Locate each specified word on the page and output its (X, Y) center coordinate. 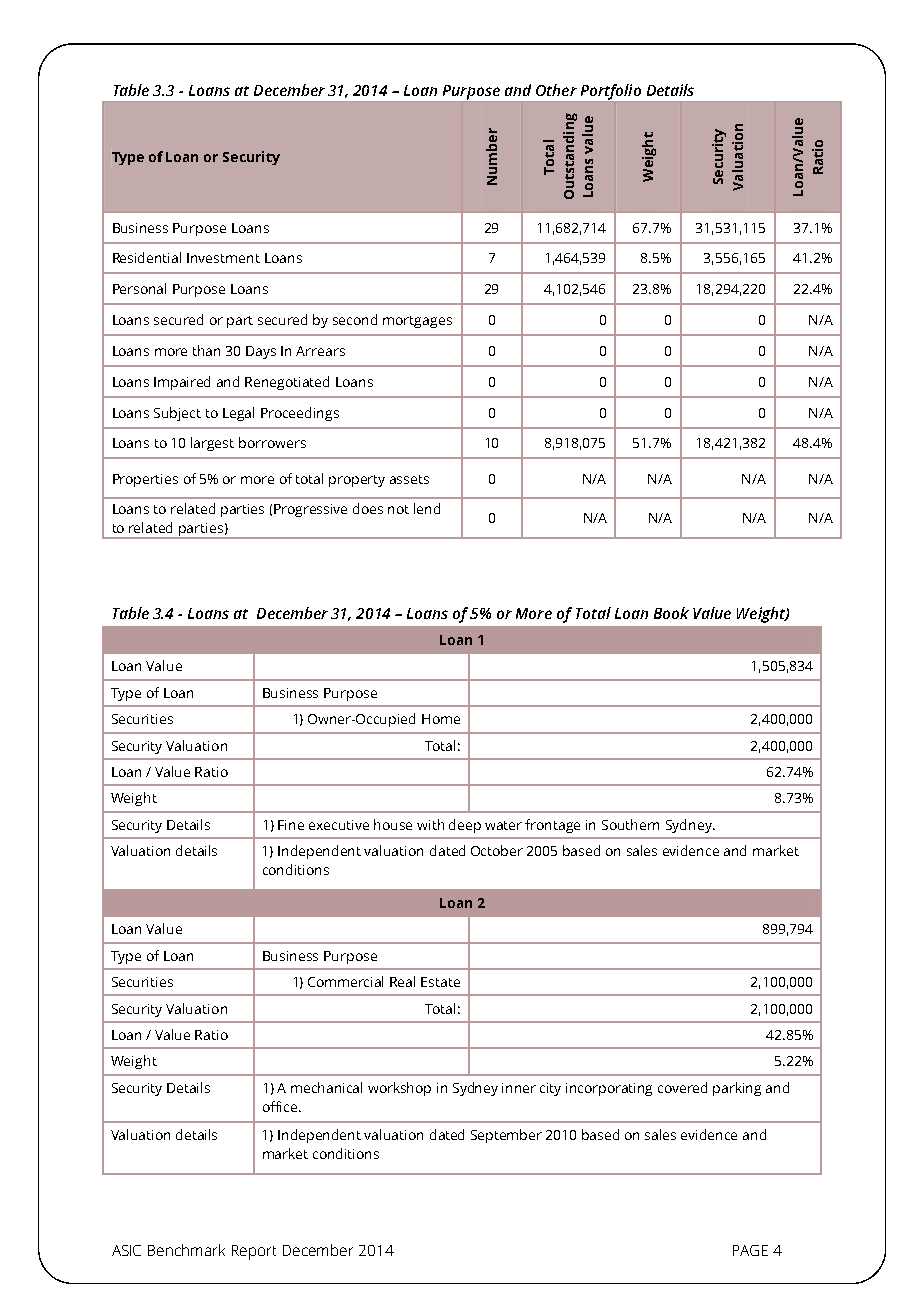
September (506, 1136)
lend (427, 508)
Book (671, 613)
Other (556, 90)
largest (212, 444)
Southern (630, 824)
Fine (291, 825)
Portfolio (610, 93)
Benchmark (186, 1250)
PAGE (750, 1250)
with (430, 824)
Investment (223, 258)
